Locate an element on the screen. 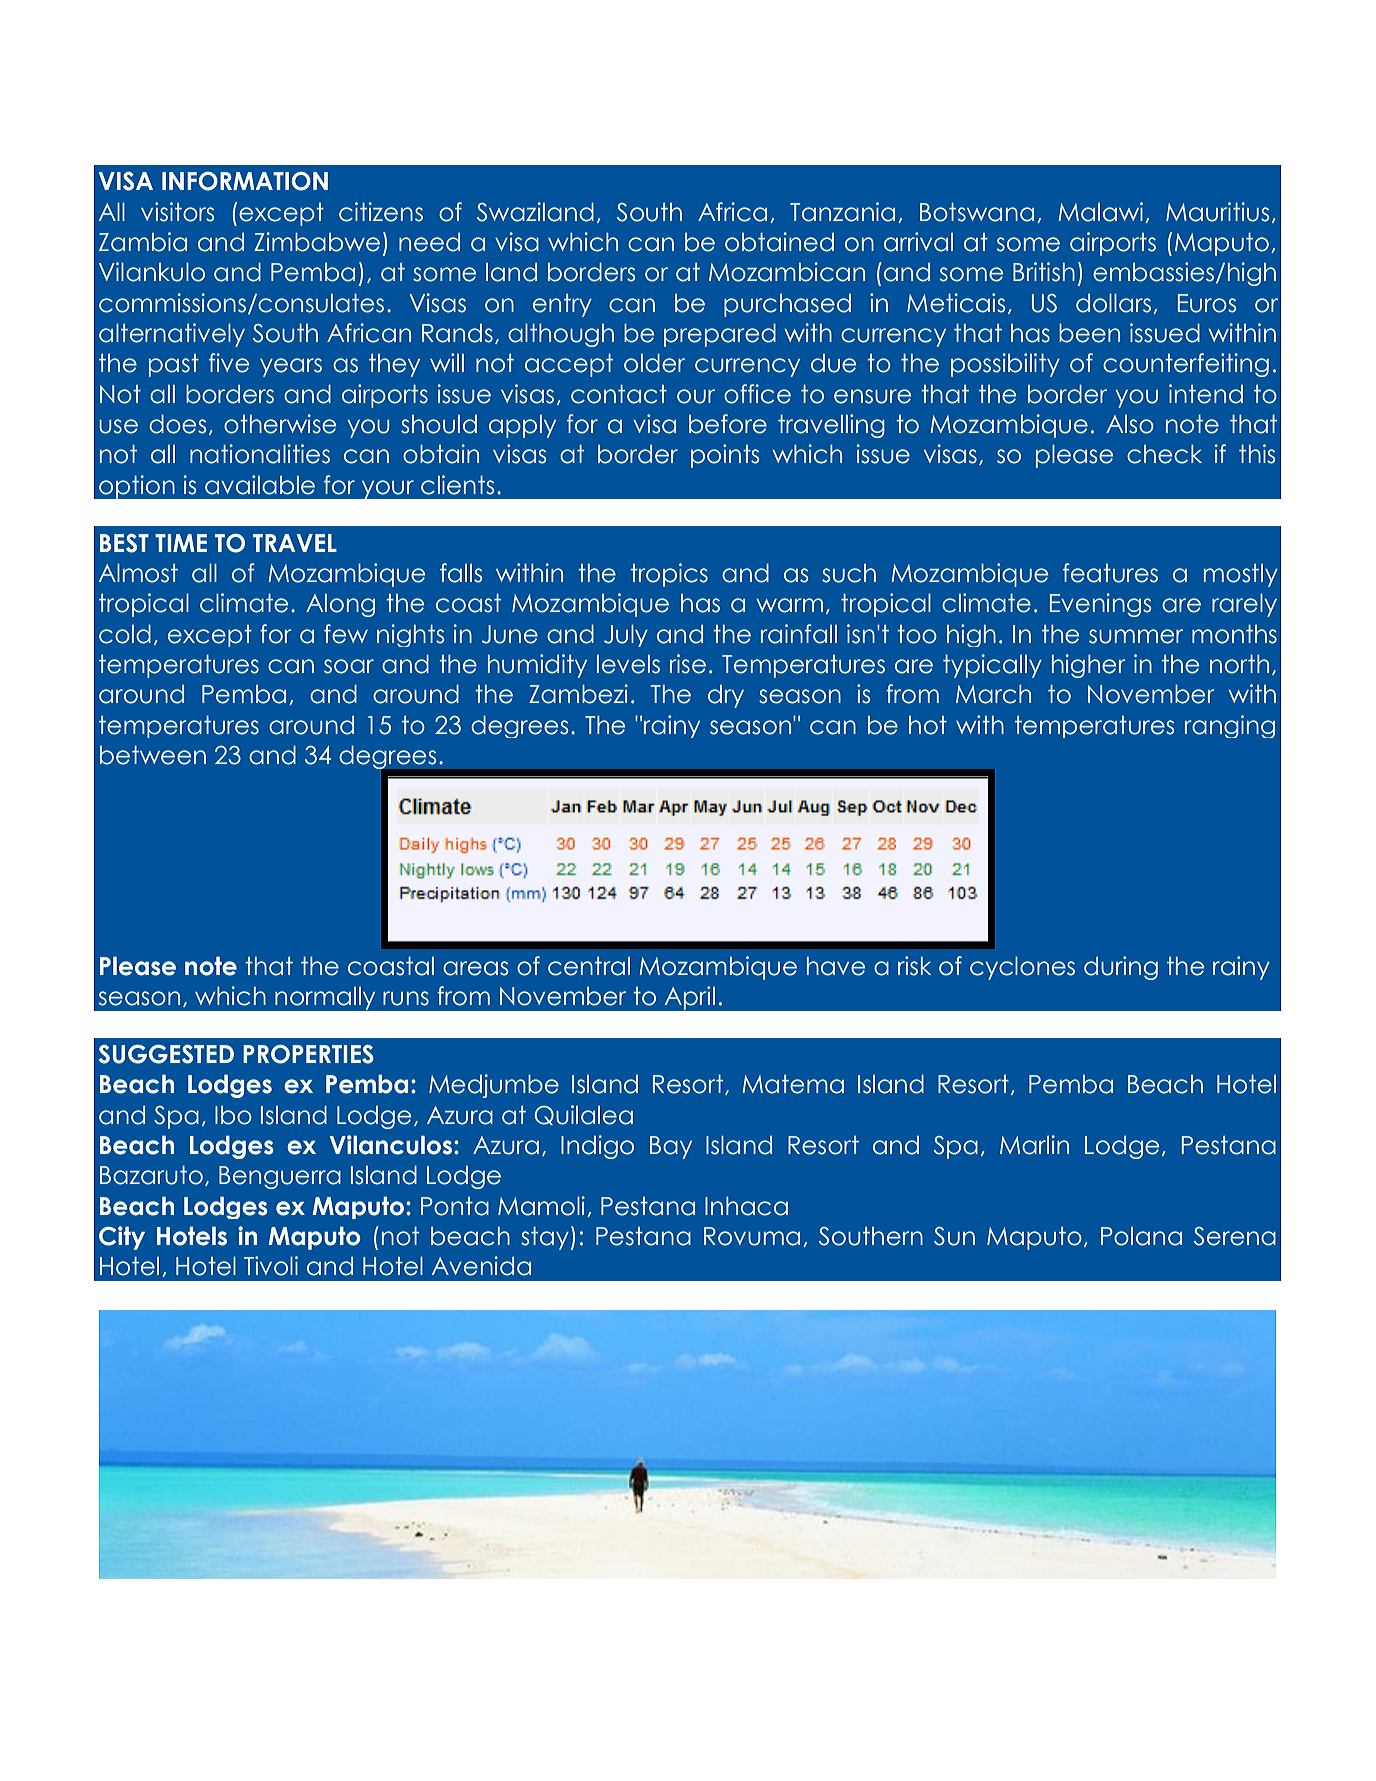  runs is located at coordinates (406, 998).
